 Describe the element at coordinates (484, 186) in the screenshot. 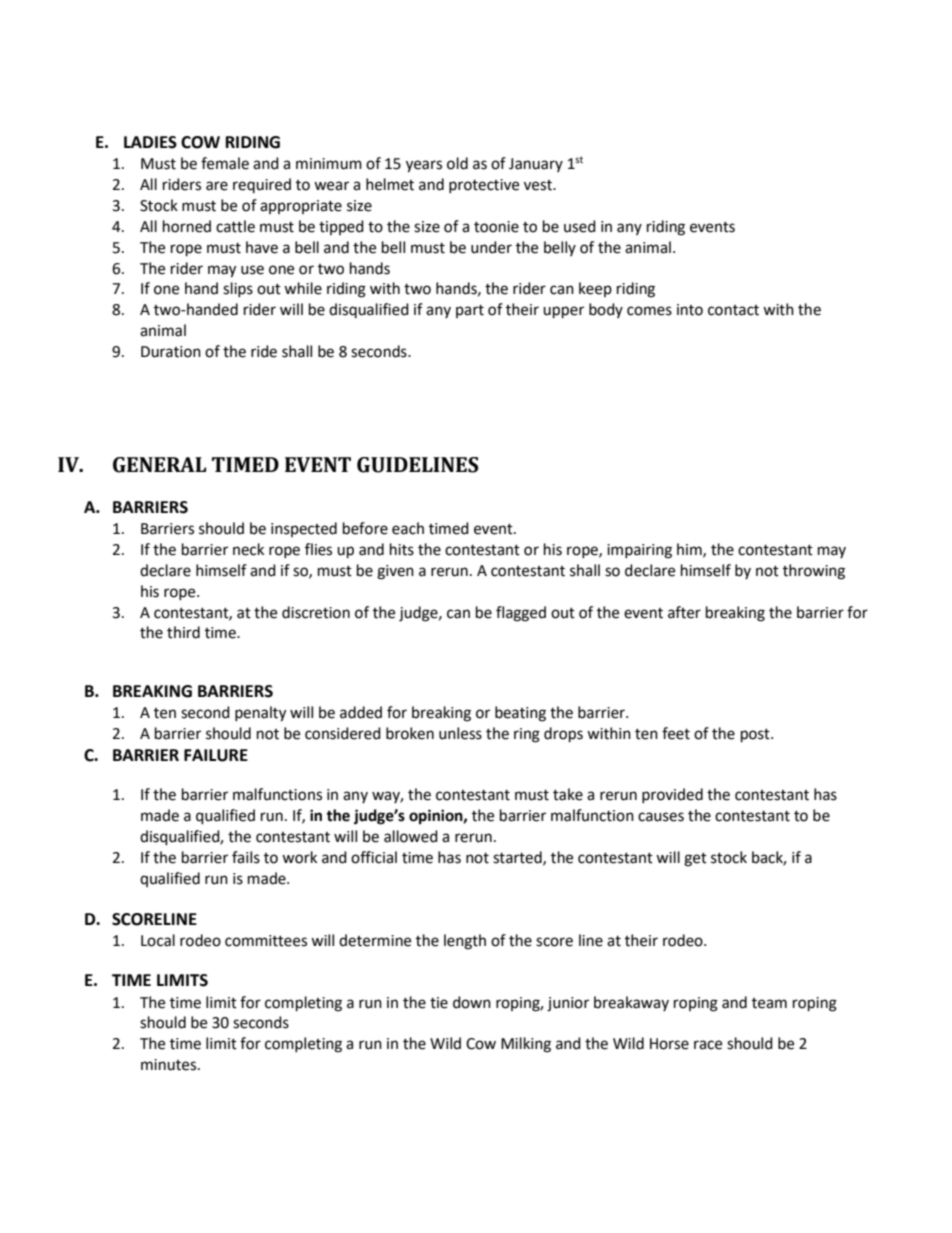

I see `protective` at that location.
